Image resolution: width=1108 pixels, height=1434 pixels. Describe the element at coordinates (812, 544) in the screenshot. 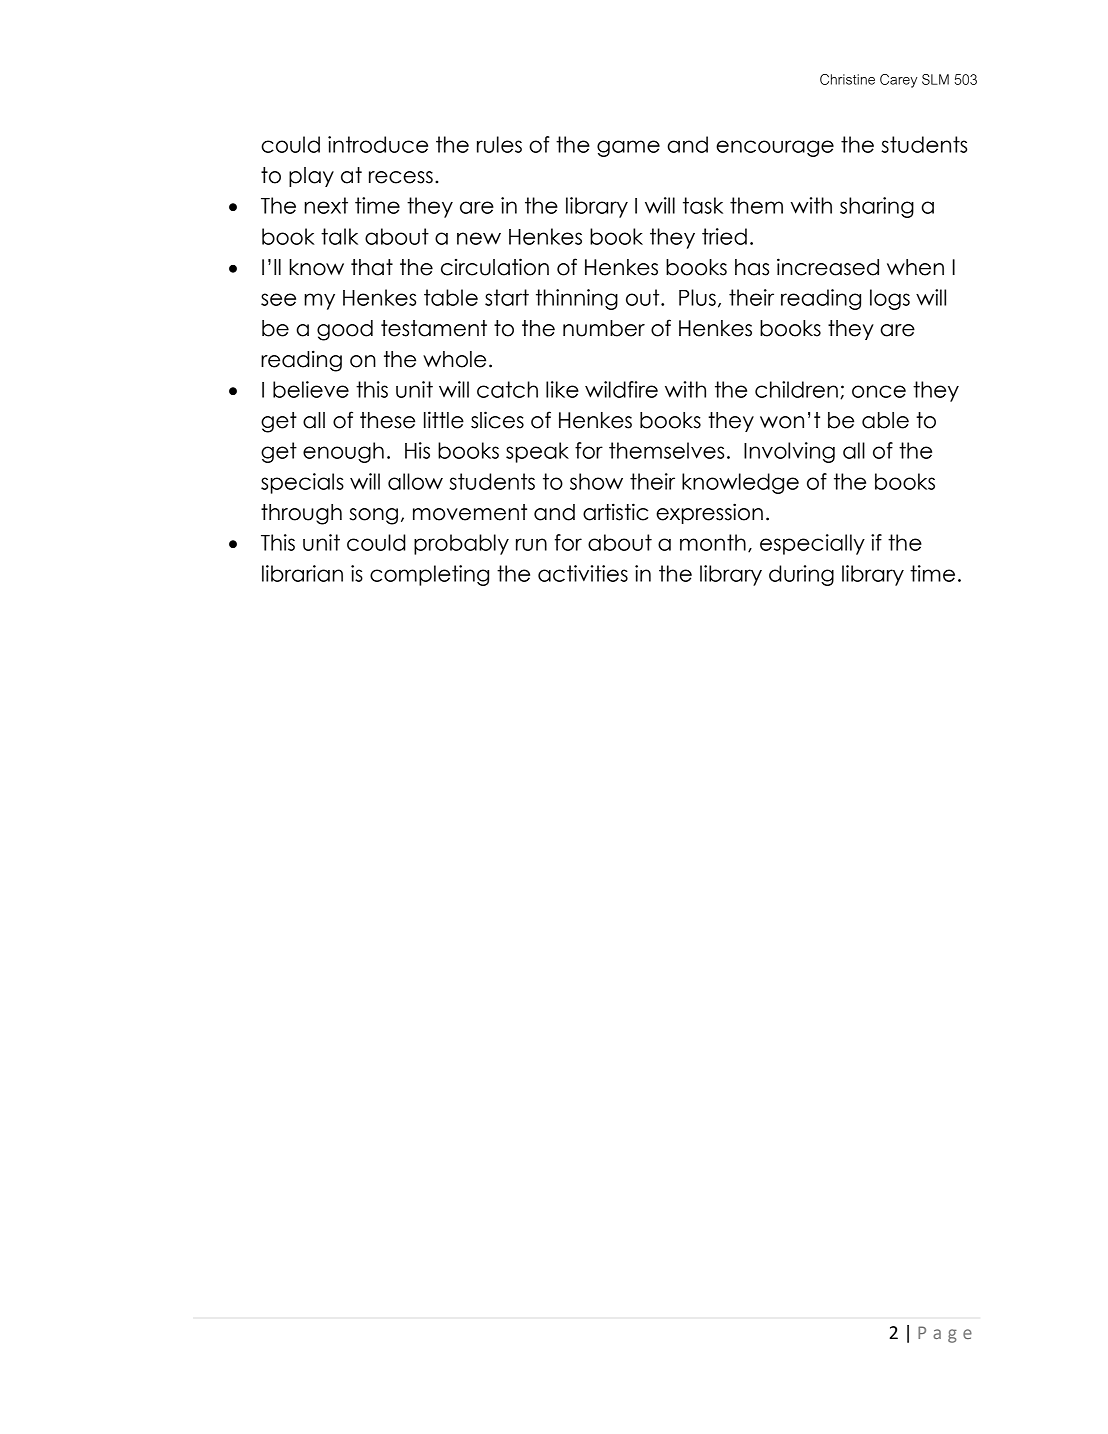

I see `especially` at that location.
